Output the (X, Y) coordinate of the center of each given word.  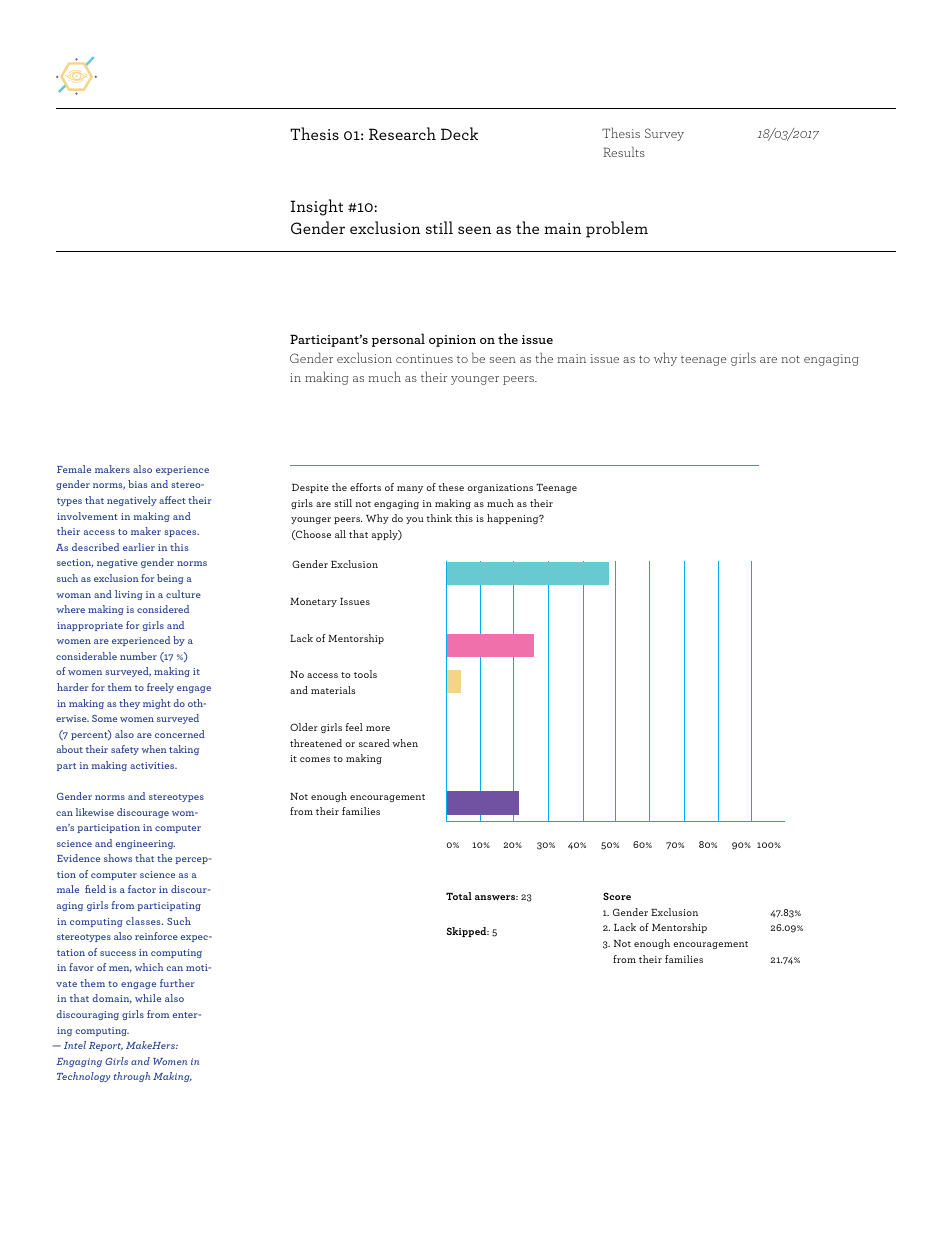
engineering (145, 844)
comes (315, 759)
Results (624, 151)
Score (617, 896)
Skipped (467, 932)
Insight (317, 207)
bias (137, 484)
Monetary (313, 602)
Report (106, 1046)
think (439, 518)
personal (398, 340)
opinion (452, 341)
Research (402, 133)
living (129, 595)
